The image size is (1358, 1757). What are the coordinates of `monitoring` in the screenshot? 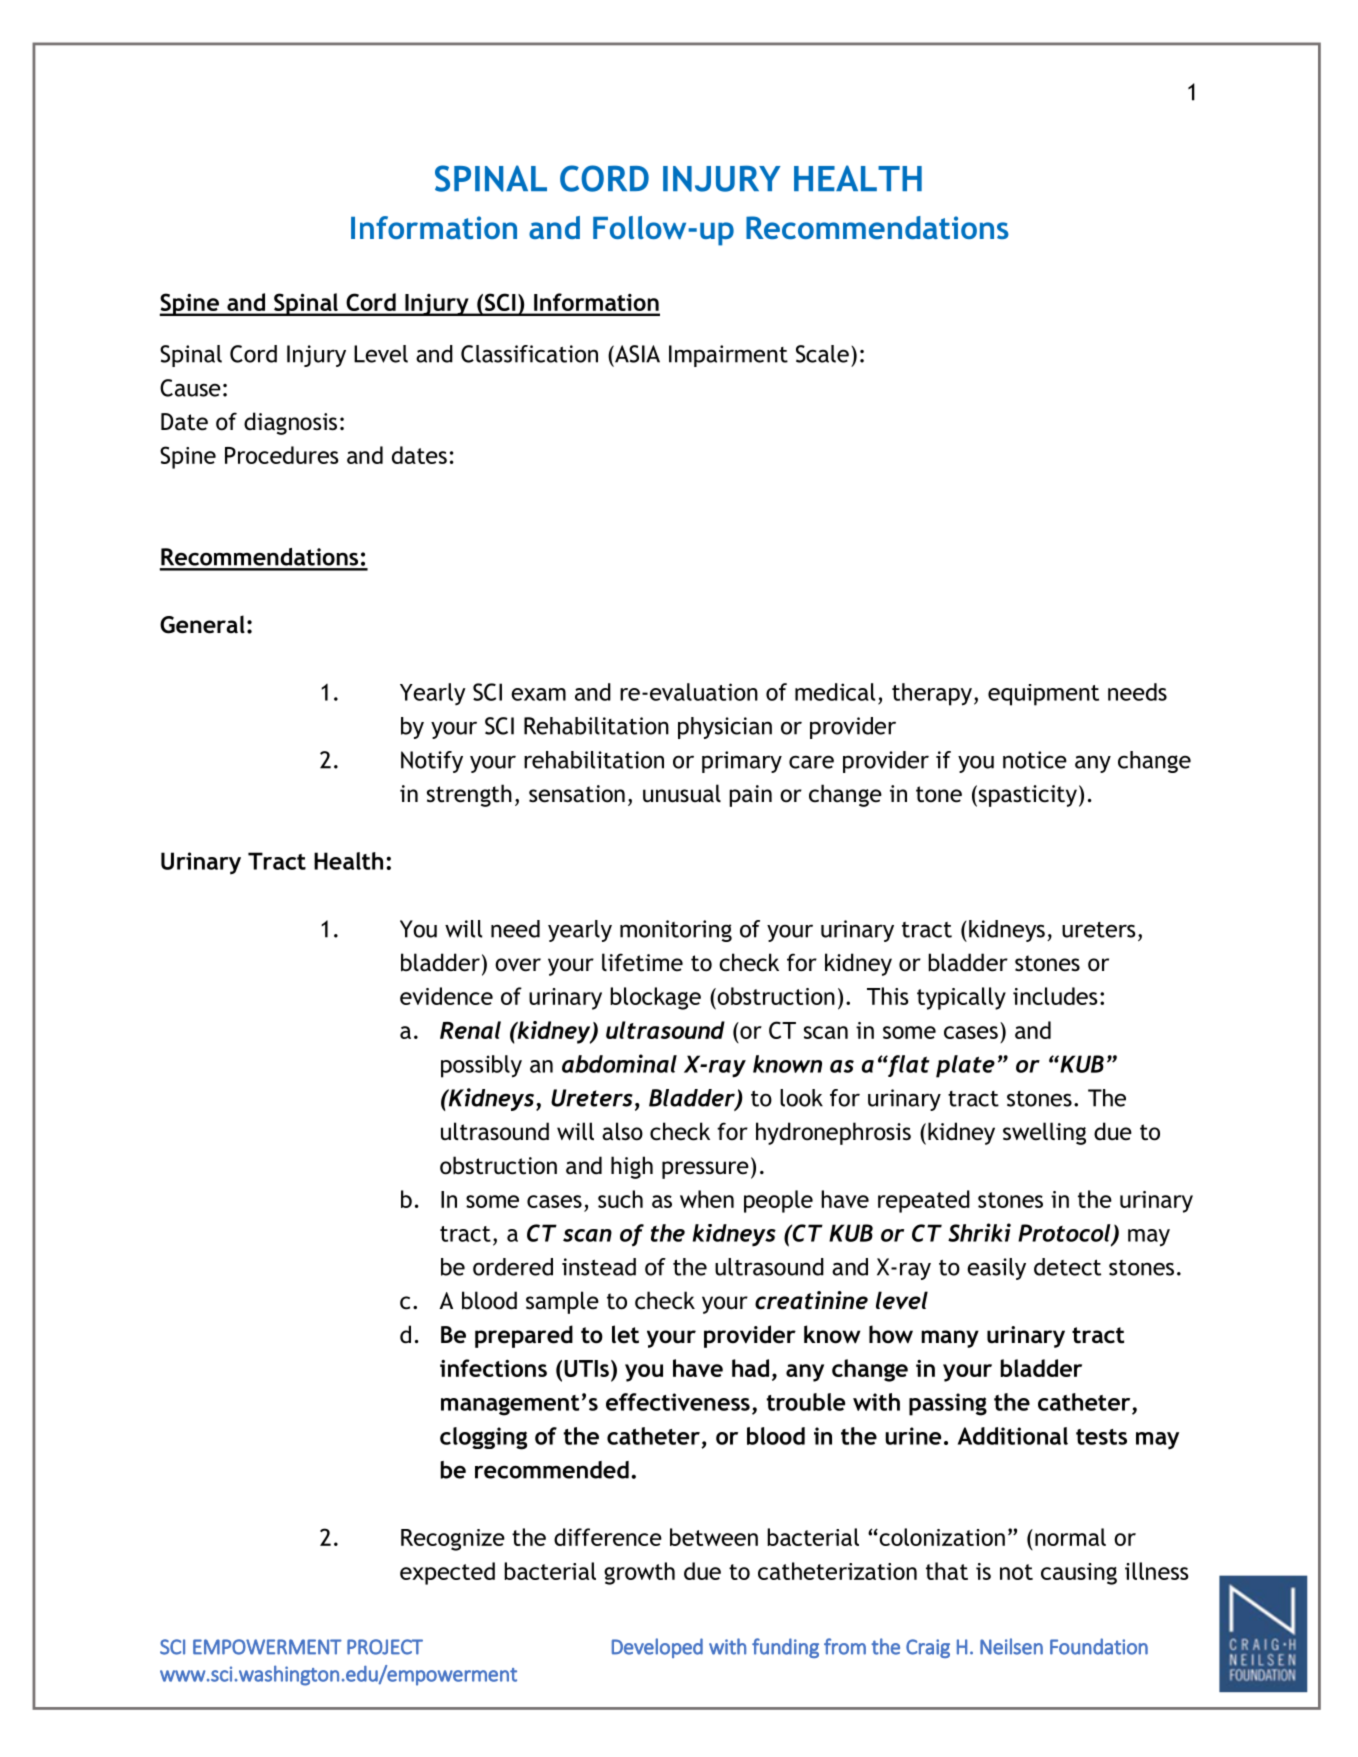 It's located at (676, 931).
